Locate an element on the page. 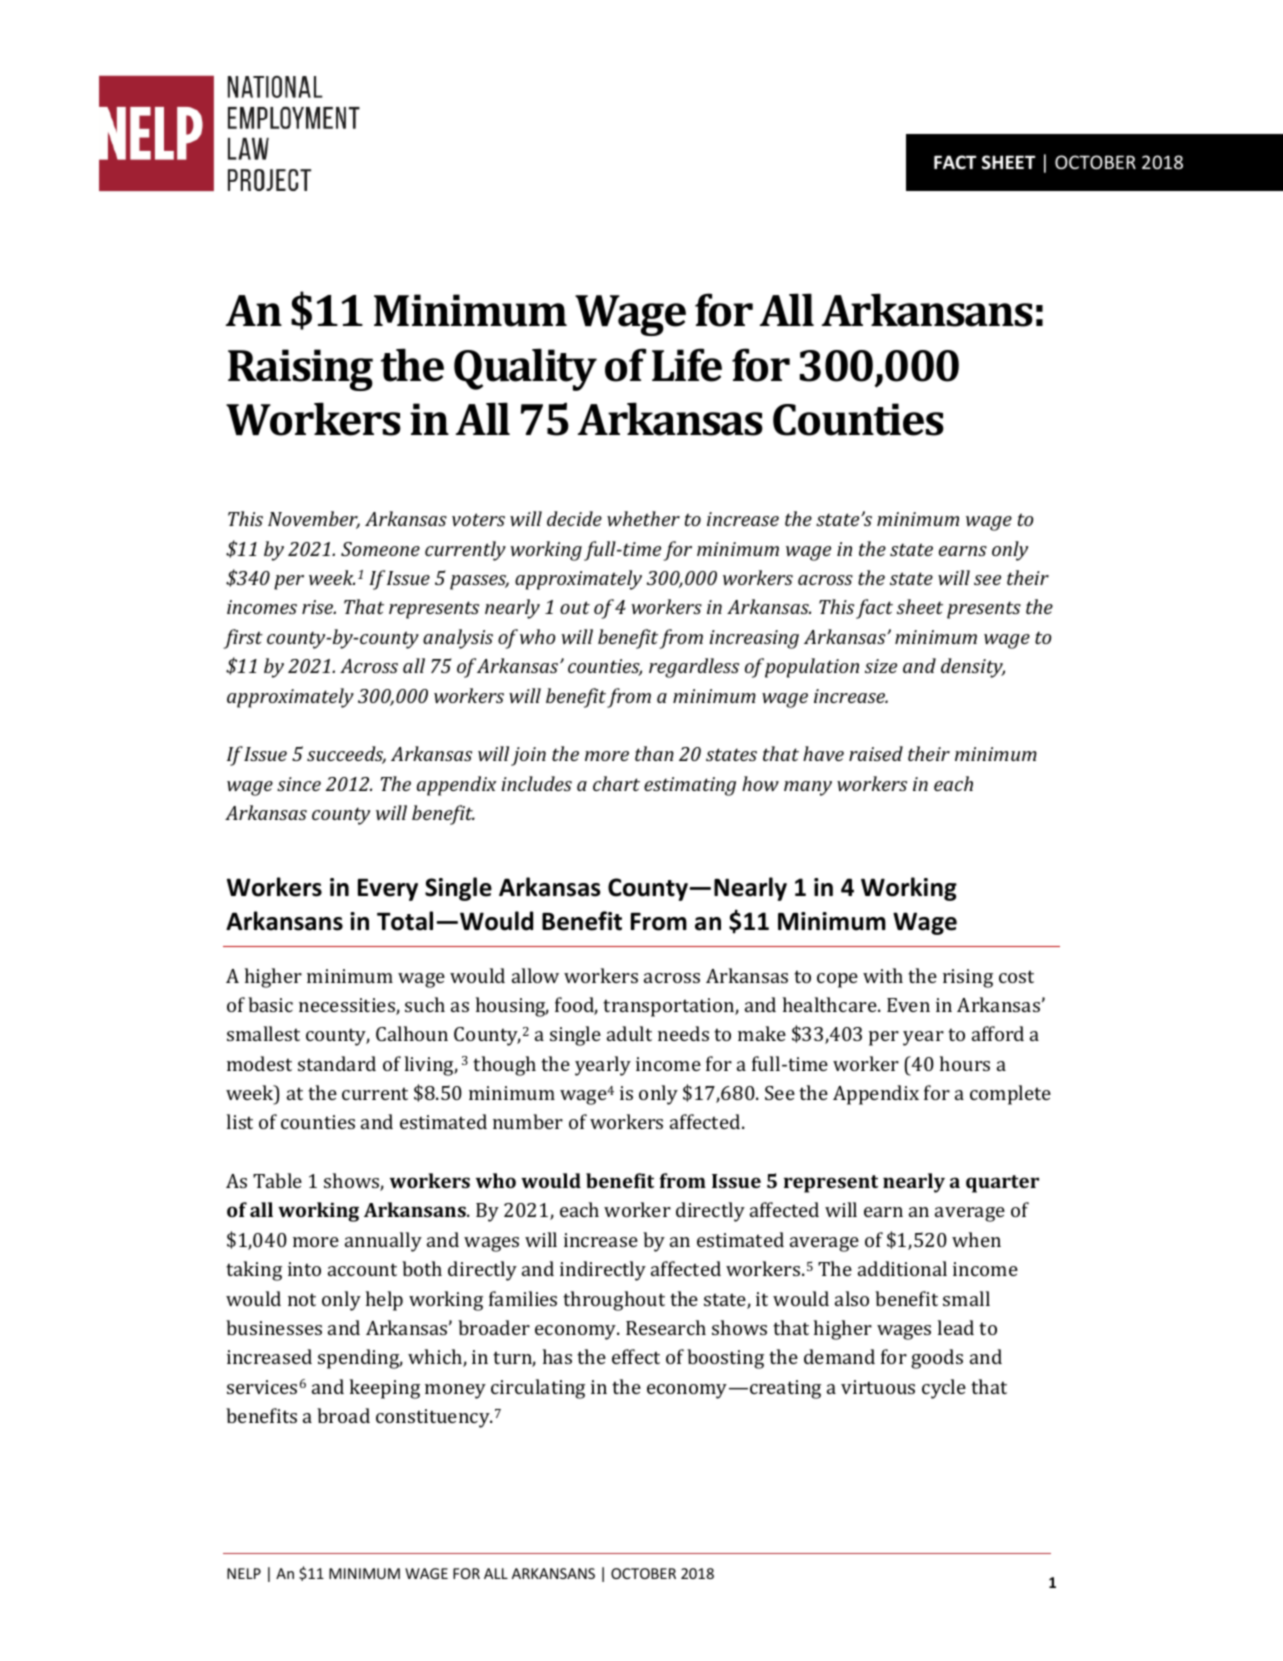 The height and width of the document is (1661, 1283). succeeds is located at coordinates (346, 755).
